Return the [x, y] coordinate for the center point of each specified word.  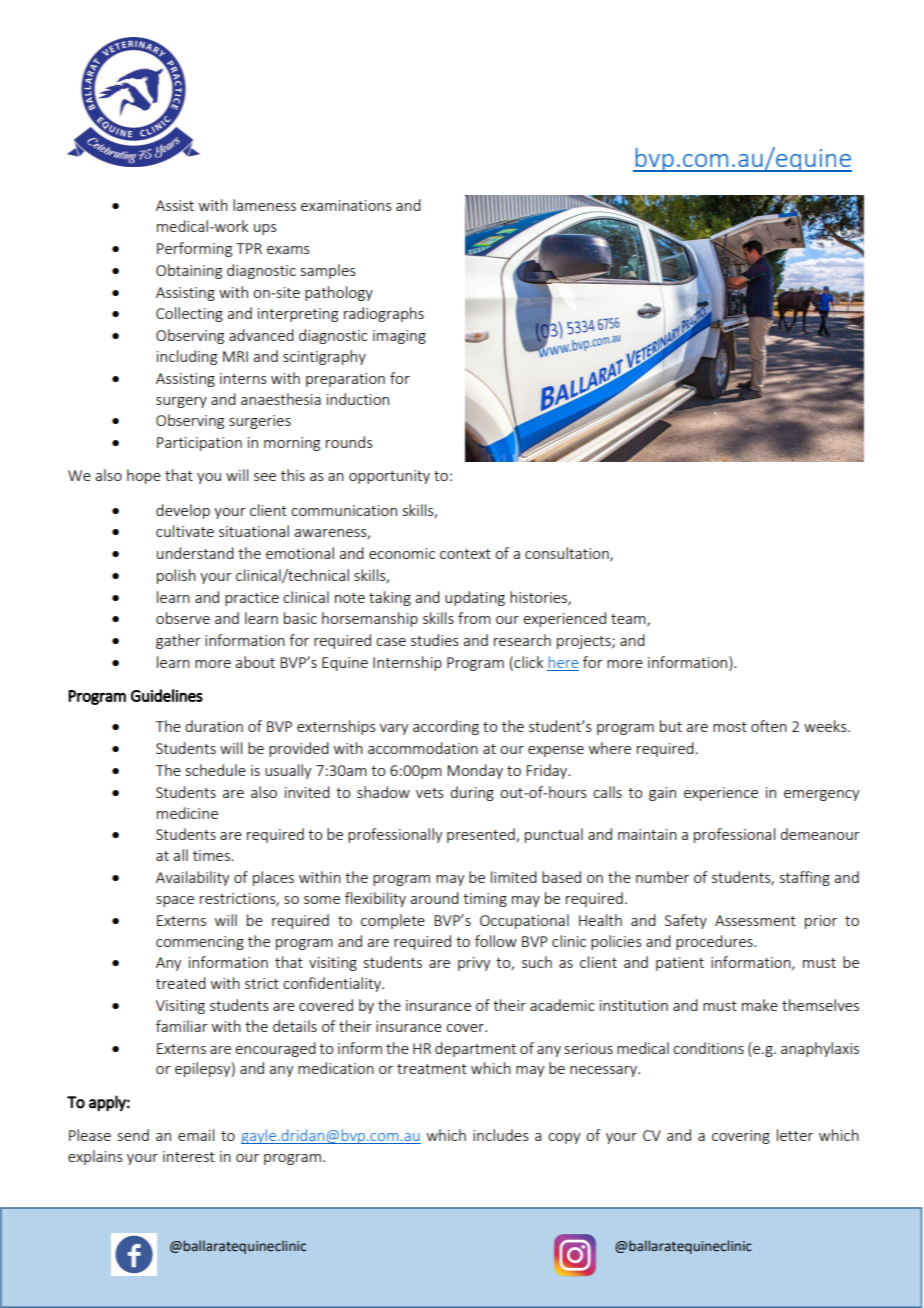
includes [501, 1135]
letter [795, 1135]
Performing [194, 249]
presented [482, 835]
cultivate [185, 531]
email [196, 1135]
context [465, 554]
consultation [568, 554]
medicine [187, 813]
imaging [399, 337]
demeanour [820, 834]
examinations [346, 205]
